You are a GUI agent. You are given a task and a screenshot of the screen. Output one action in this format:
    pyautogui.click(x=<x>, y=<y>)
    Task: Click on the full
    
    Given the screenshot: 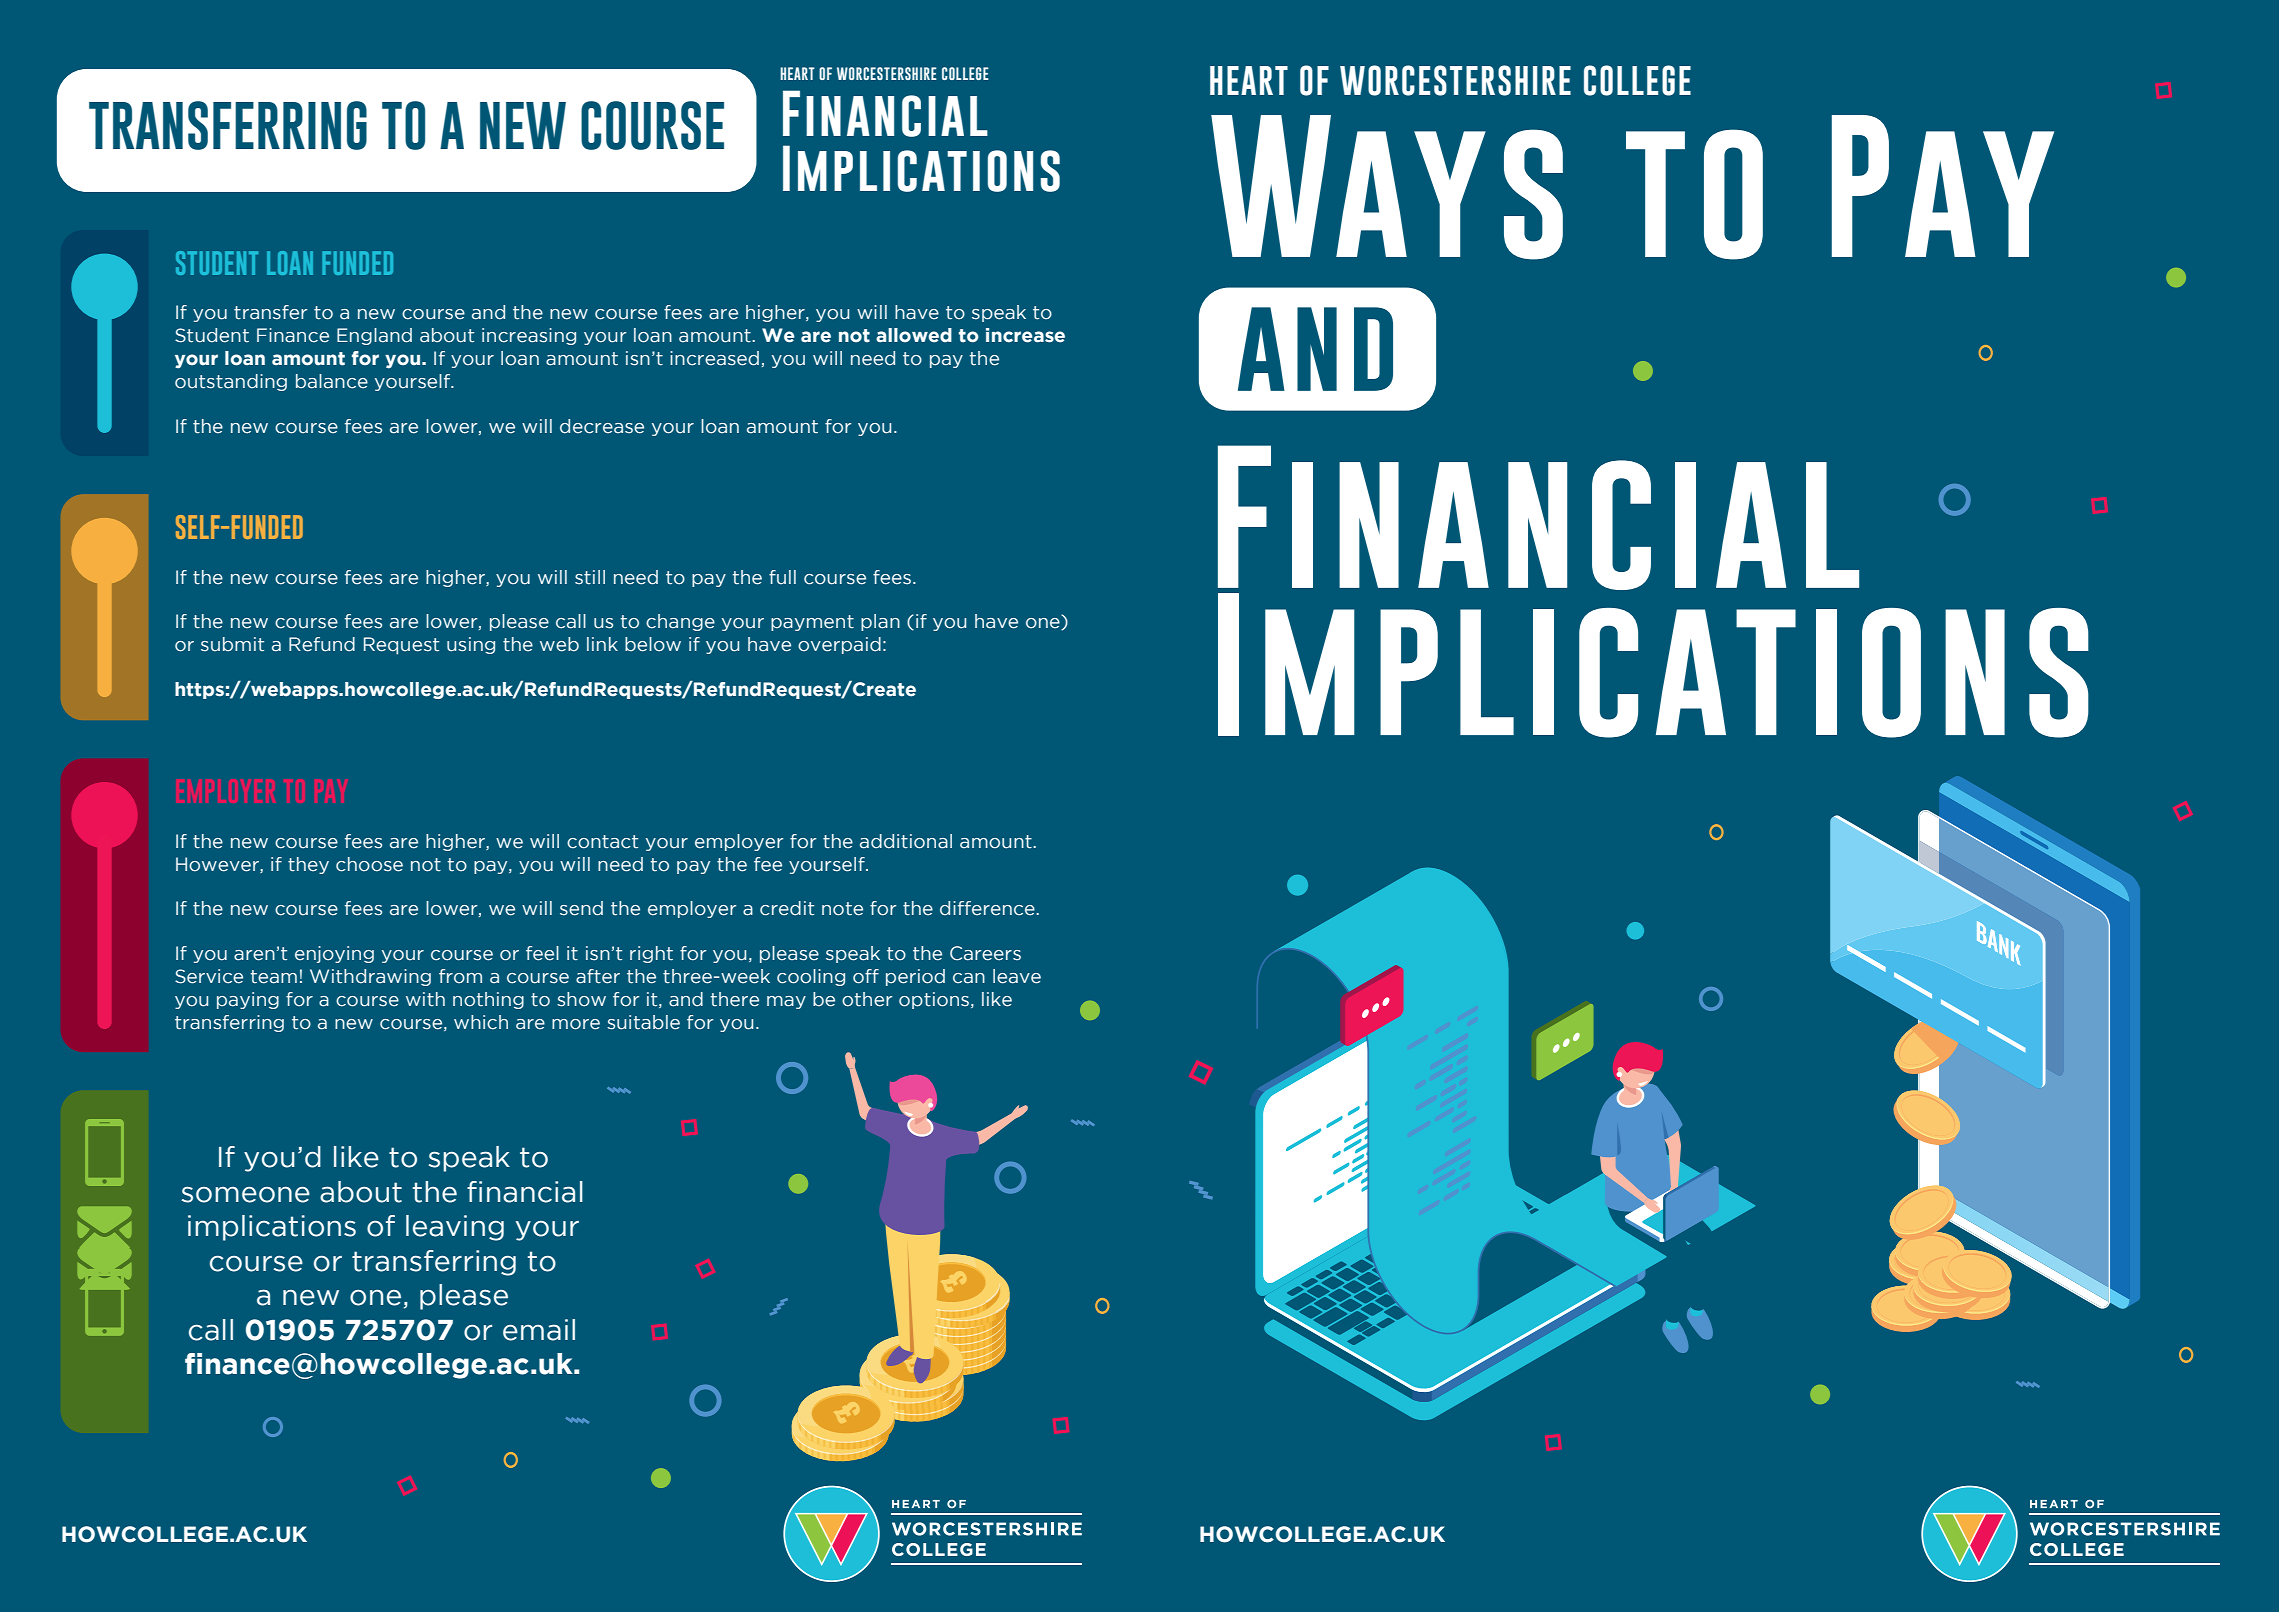 What is the action you would take?
    pyautogui.click(x=782, y=577)
